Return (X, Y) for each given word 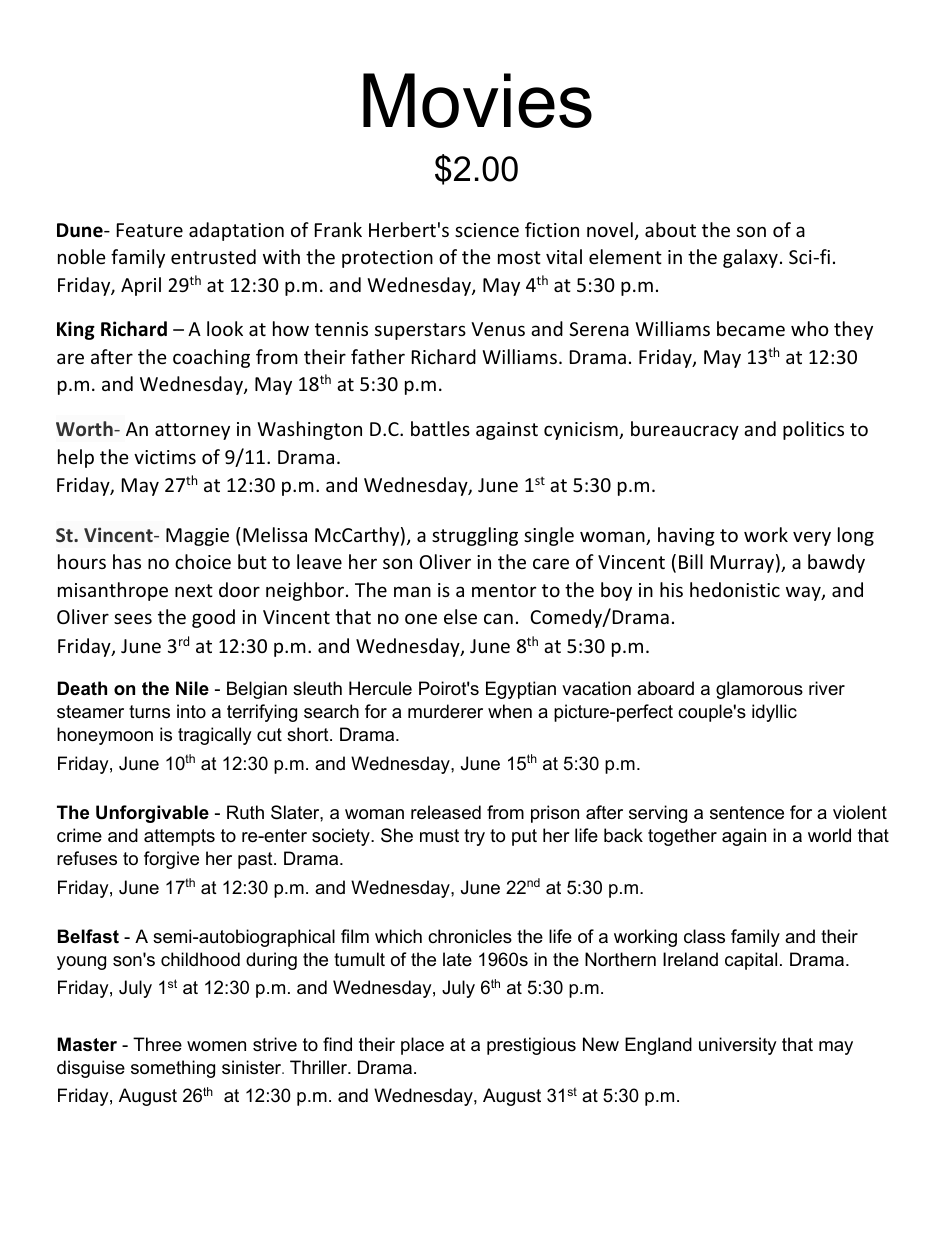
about (670, 229)
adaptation (236, 231)
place (422, 1046)
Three (157, 1044)
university (738, 1046)
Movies (477, 100)
